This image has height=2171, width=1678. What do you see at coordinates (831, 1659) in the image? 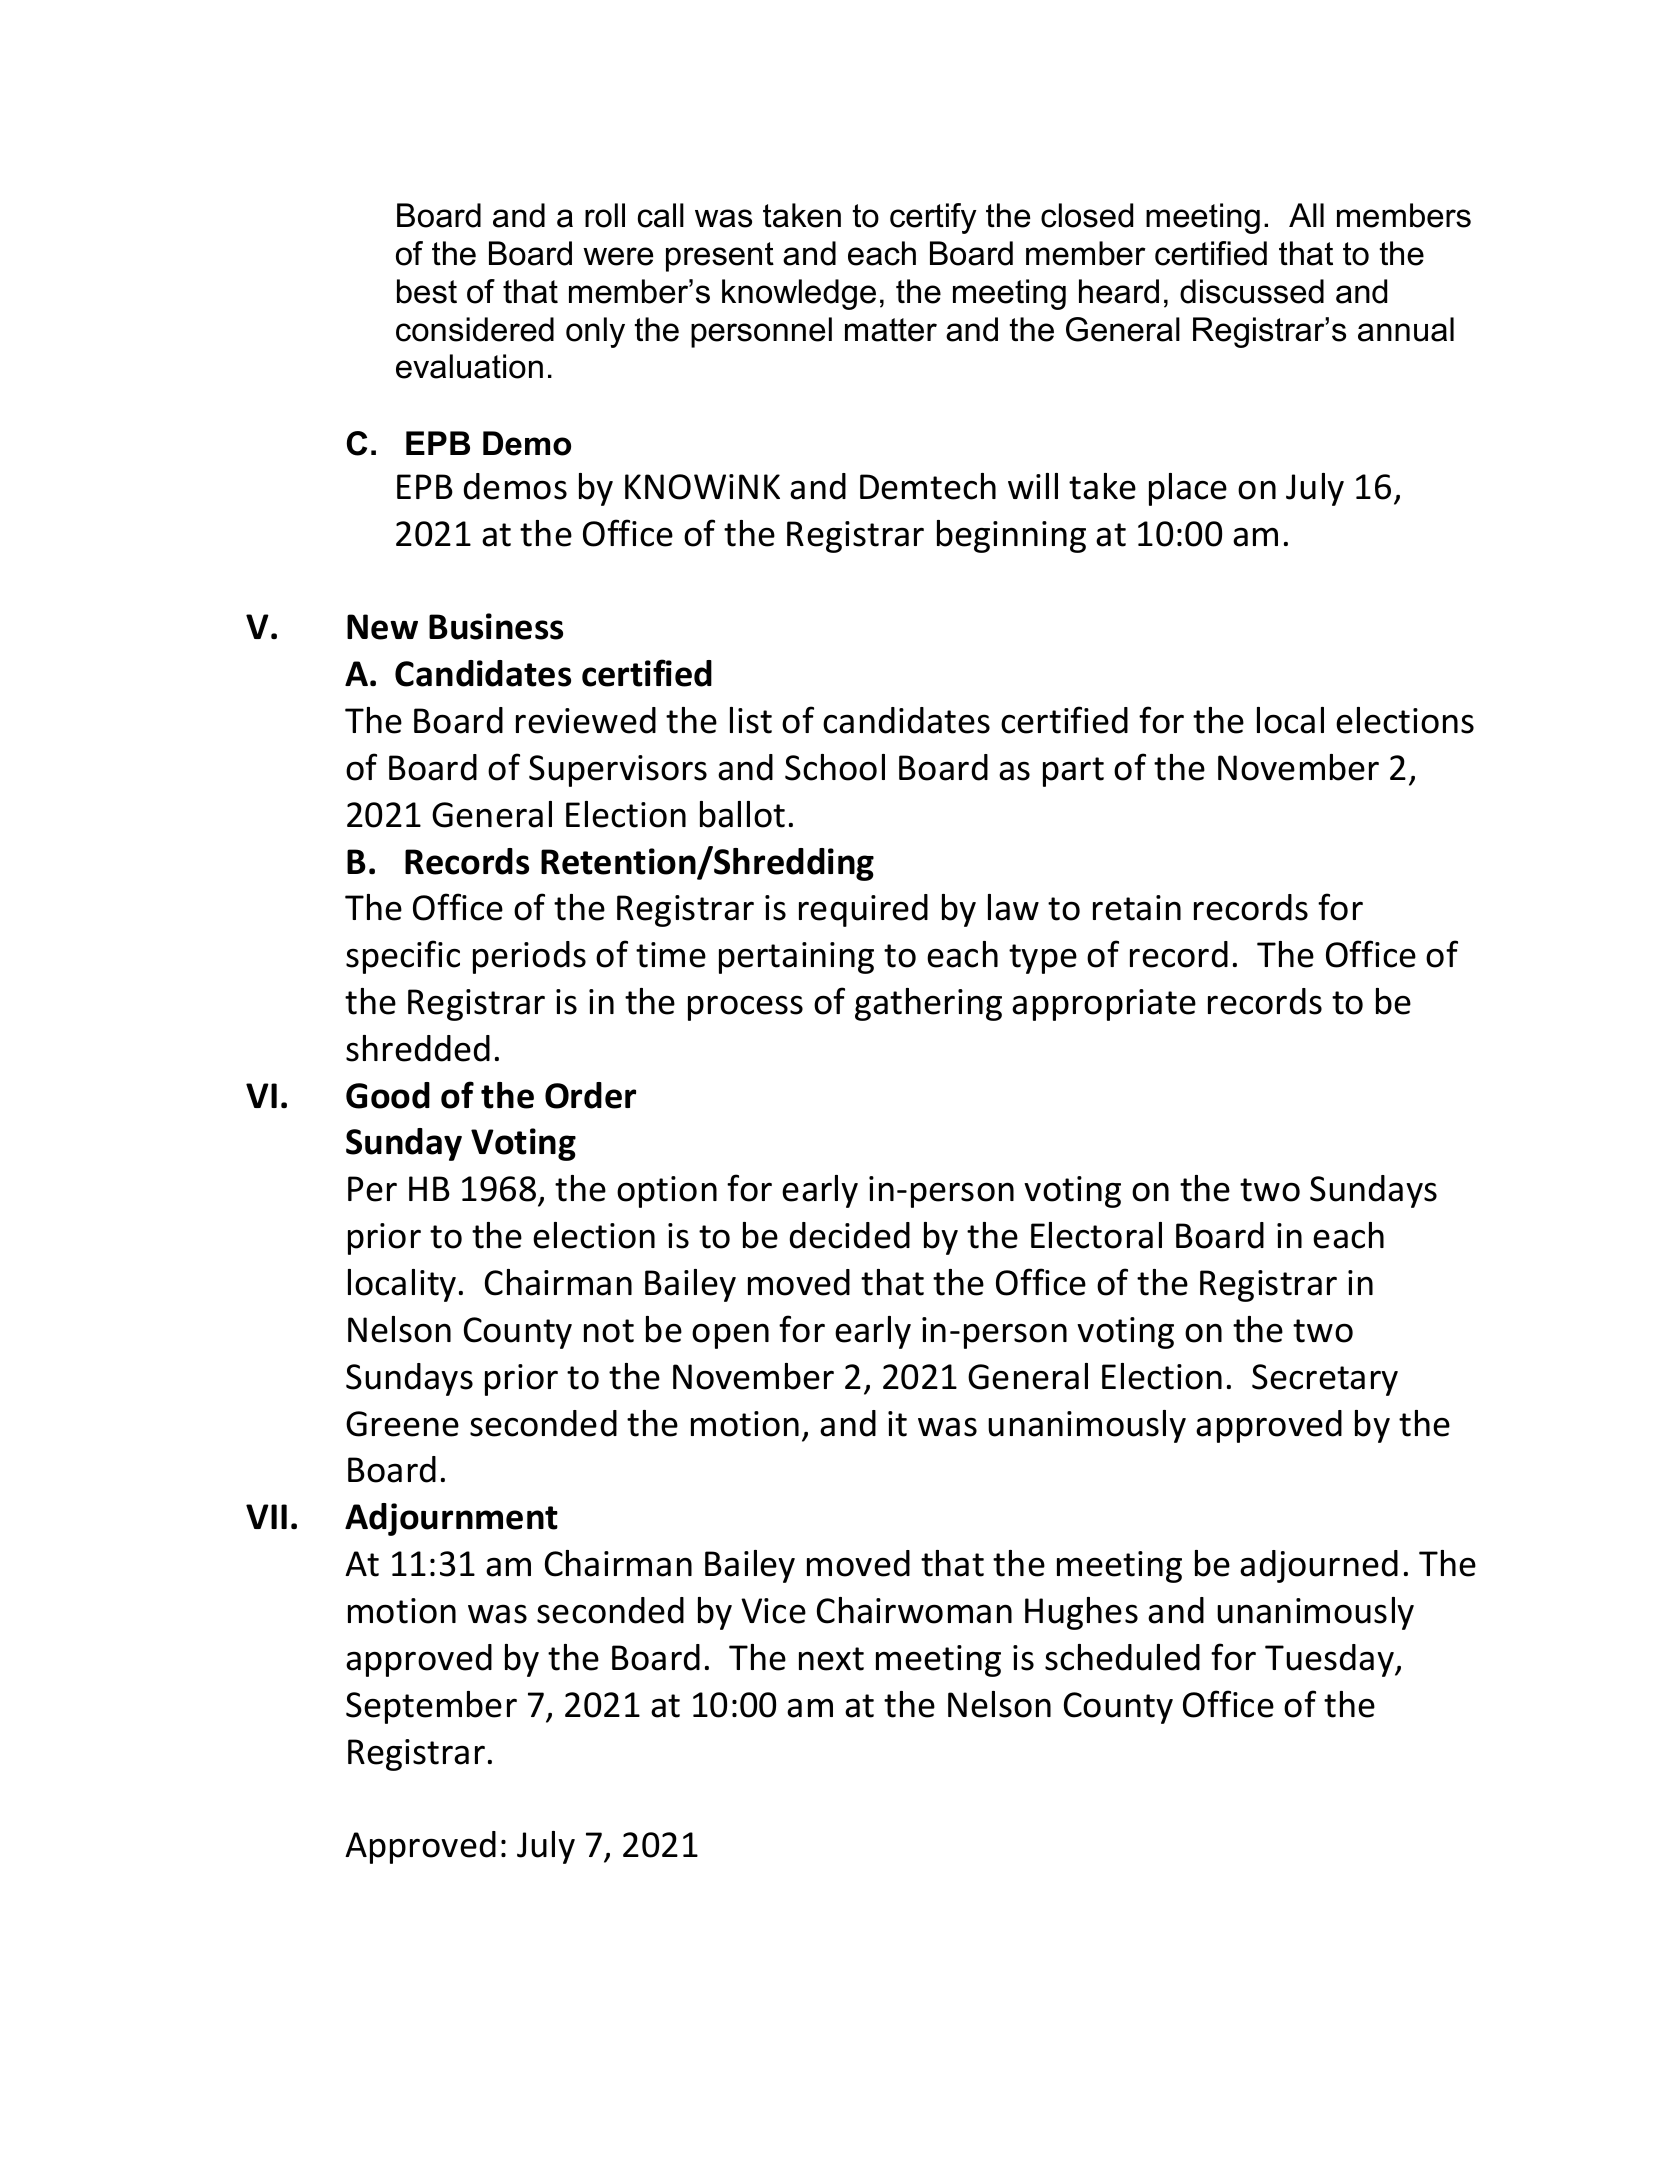
I see `next` at bounding box center [831, 1659].
